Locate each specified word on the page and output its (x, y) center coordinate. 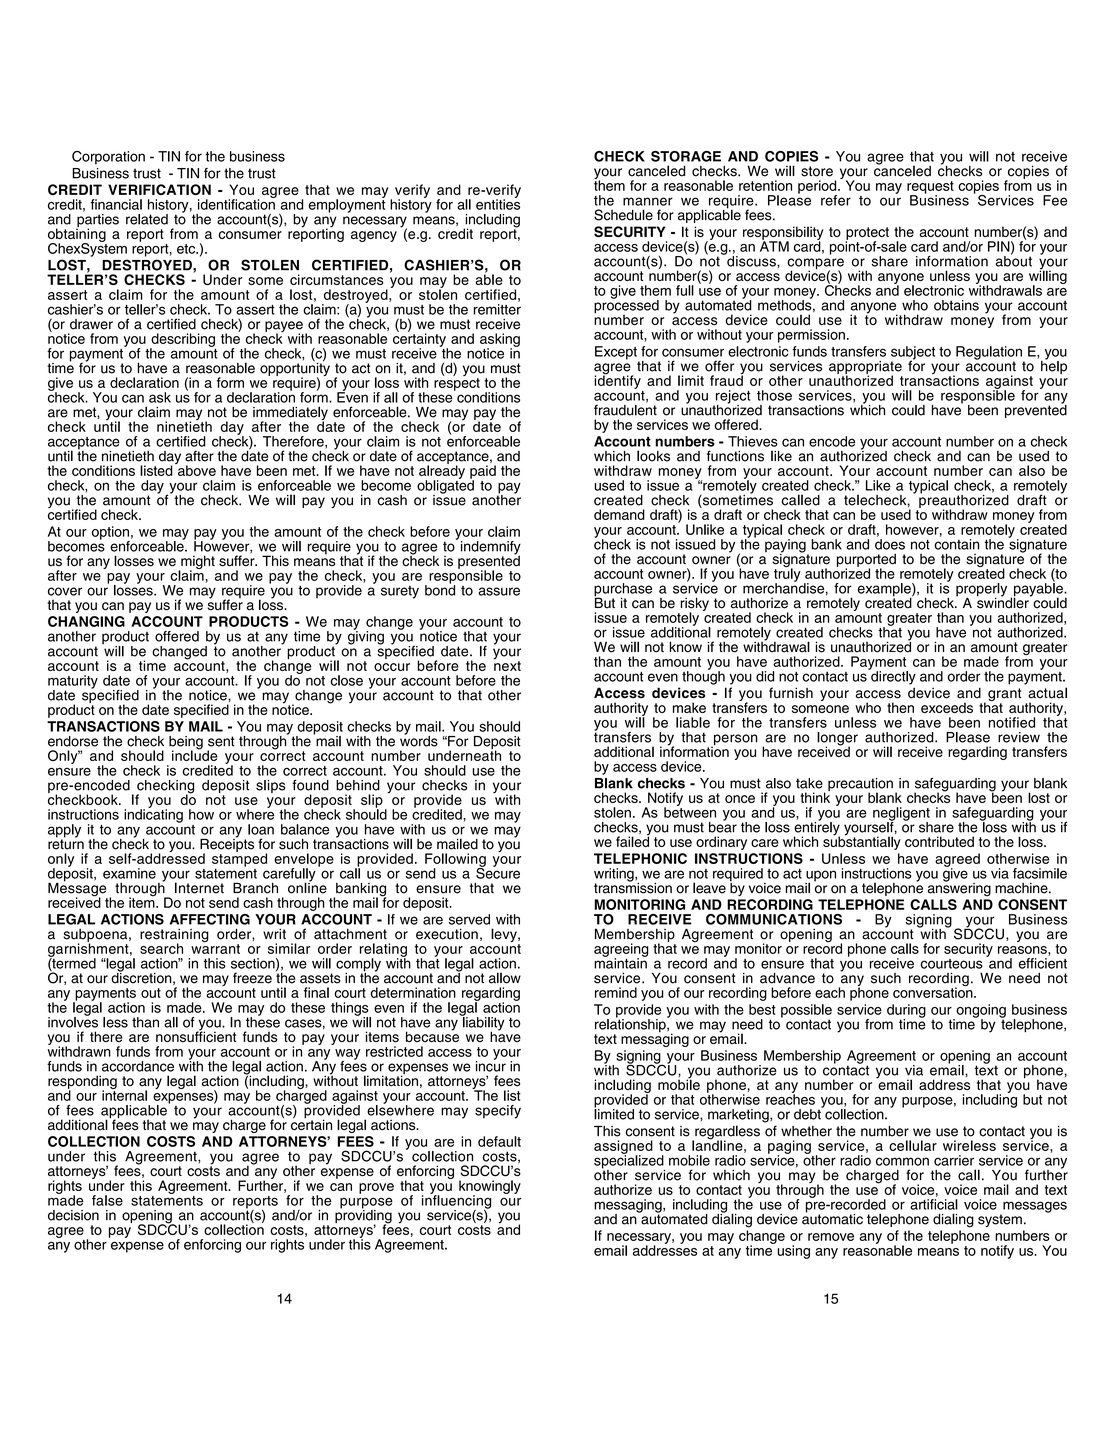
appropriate (865, 368)
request (930, 188)
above (196, 469)
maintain (620, 962)
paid (483, 473)
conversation (934, 991)
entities (498, 203)
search (161, 948)
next (507, 665)
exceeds (947, 707)
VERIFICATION (159, 189)
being (186, 744)
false (107, 1200)
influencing (456, 1202)
